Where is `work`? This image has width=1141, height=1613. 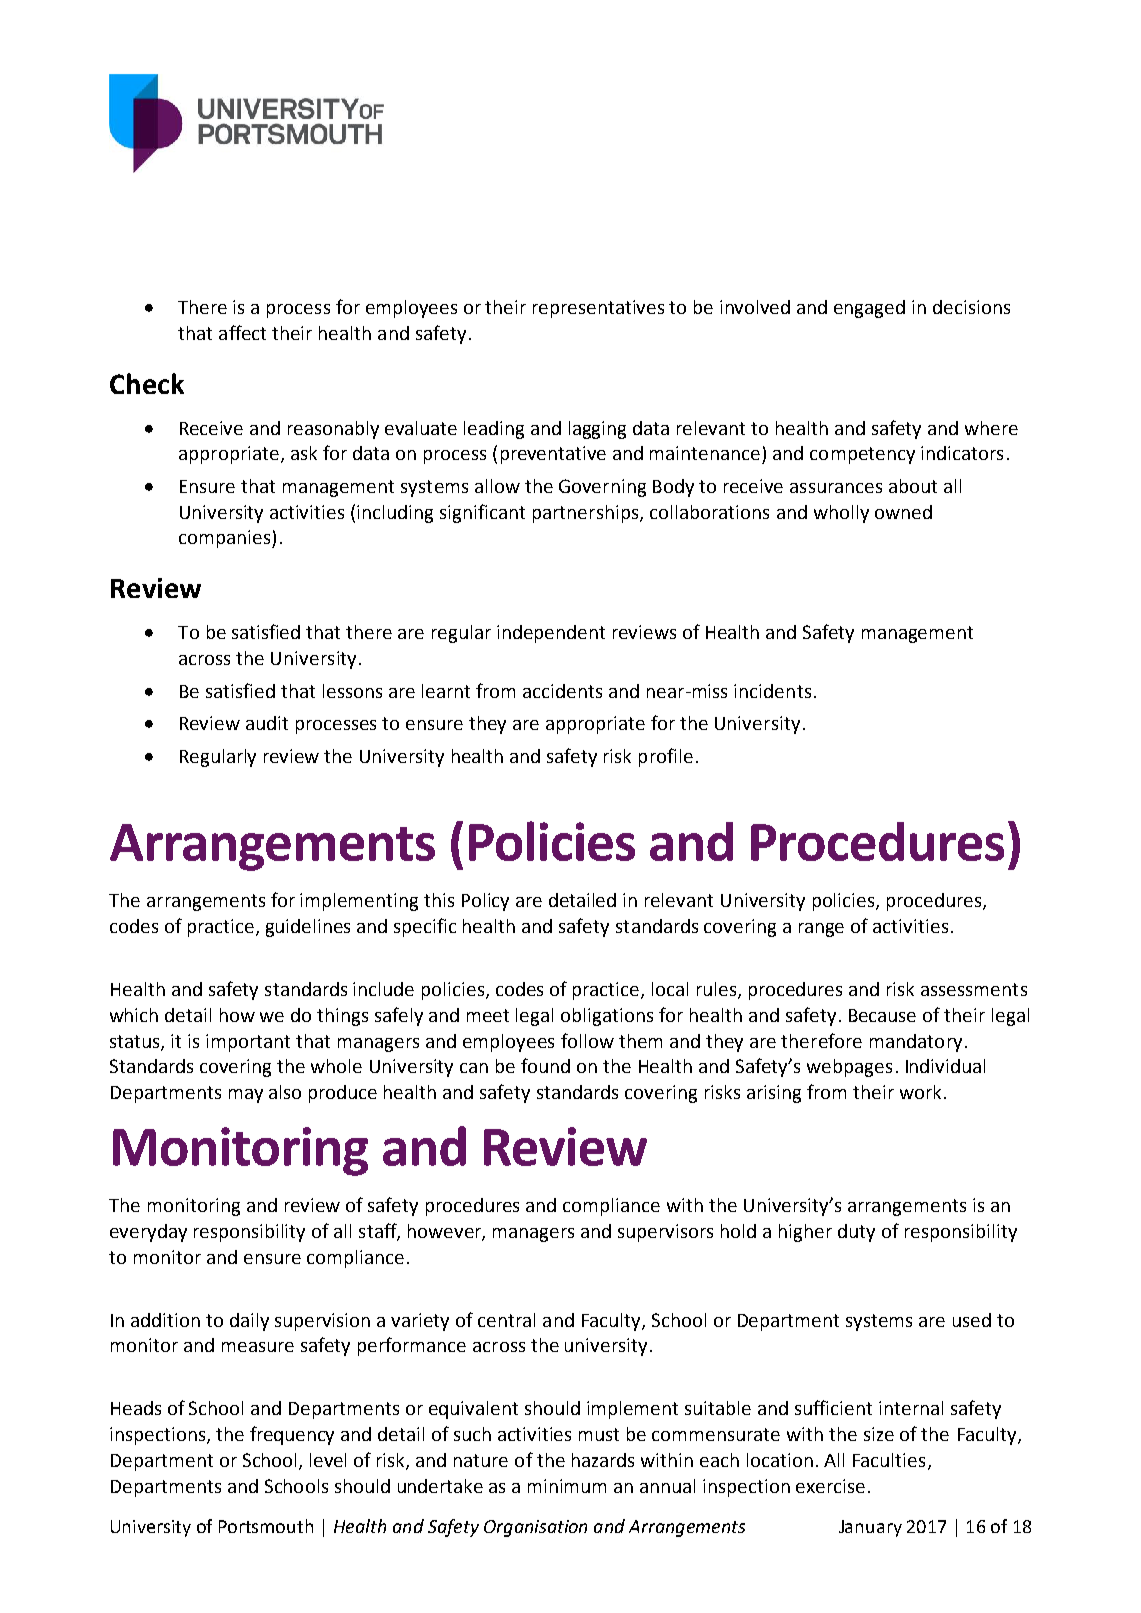 work is located at coordinates (920, 1092).
